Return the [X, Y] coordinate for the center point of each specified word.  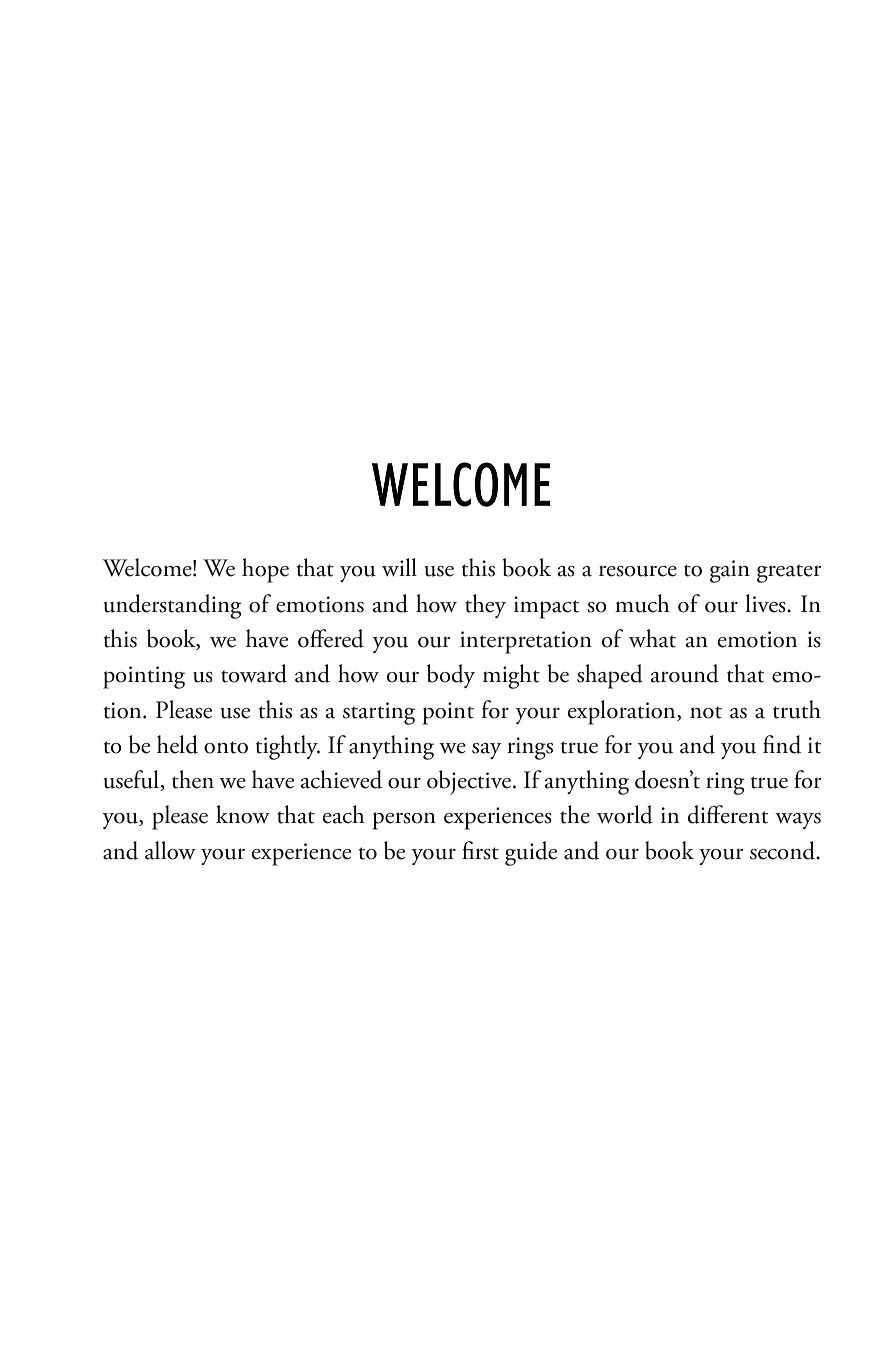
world [625, 814]
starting [379, 713]
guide [531, 853]
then [193, 779]
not [706, 712]
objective [470, 782]
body [451, 676]
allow [170, 850]
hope [265, 570]
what [652, 638]
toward [254, 673]
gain [730, 571]
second [783, 850]
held [177, 744]
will [399, 567]
